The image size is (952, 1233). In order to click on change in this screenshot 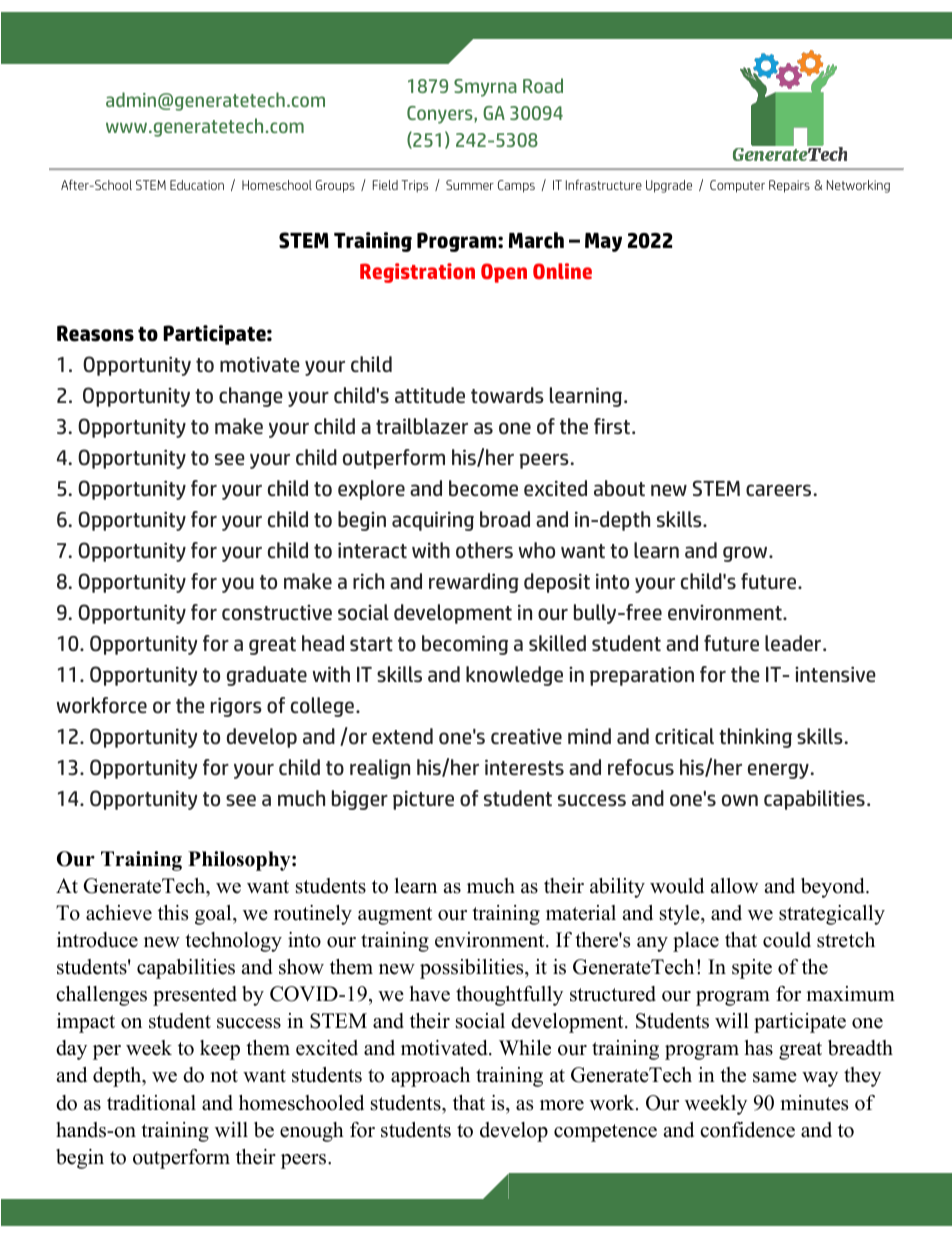, I will do `click(251, 397)`.
